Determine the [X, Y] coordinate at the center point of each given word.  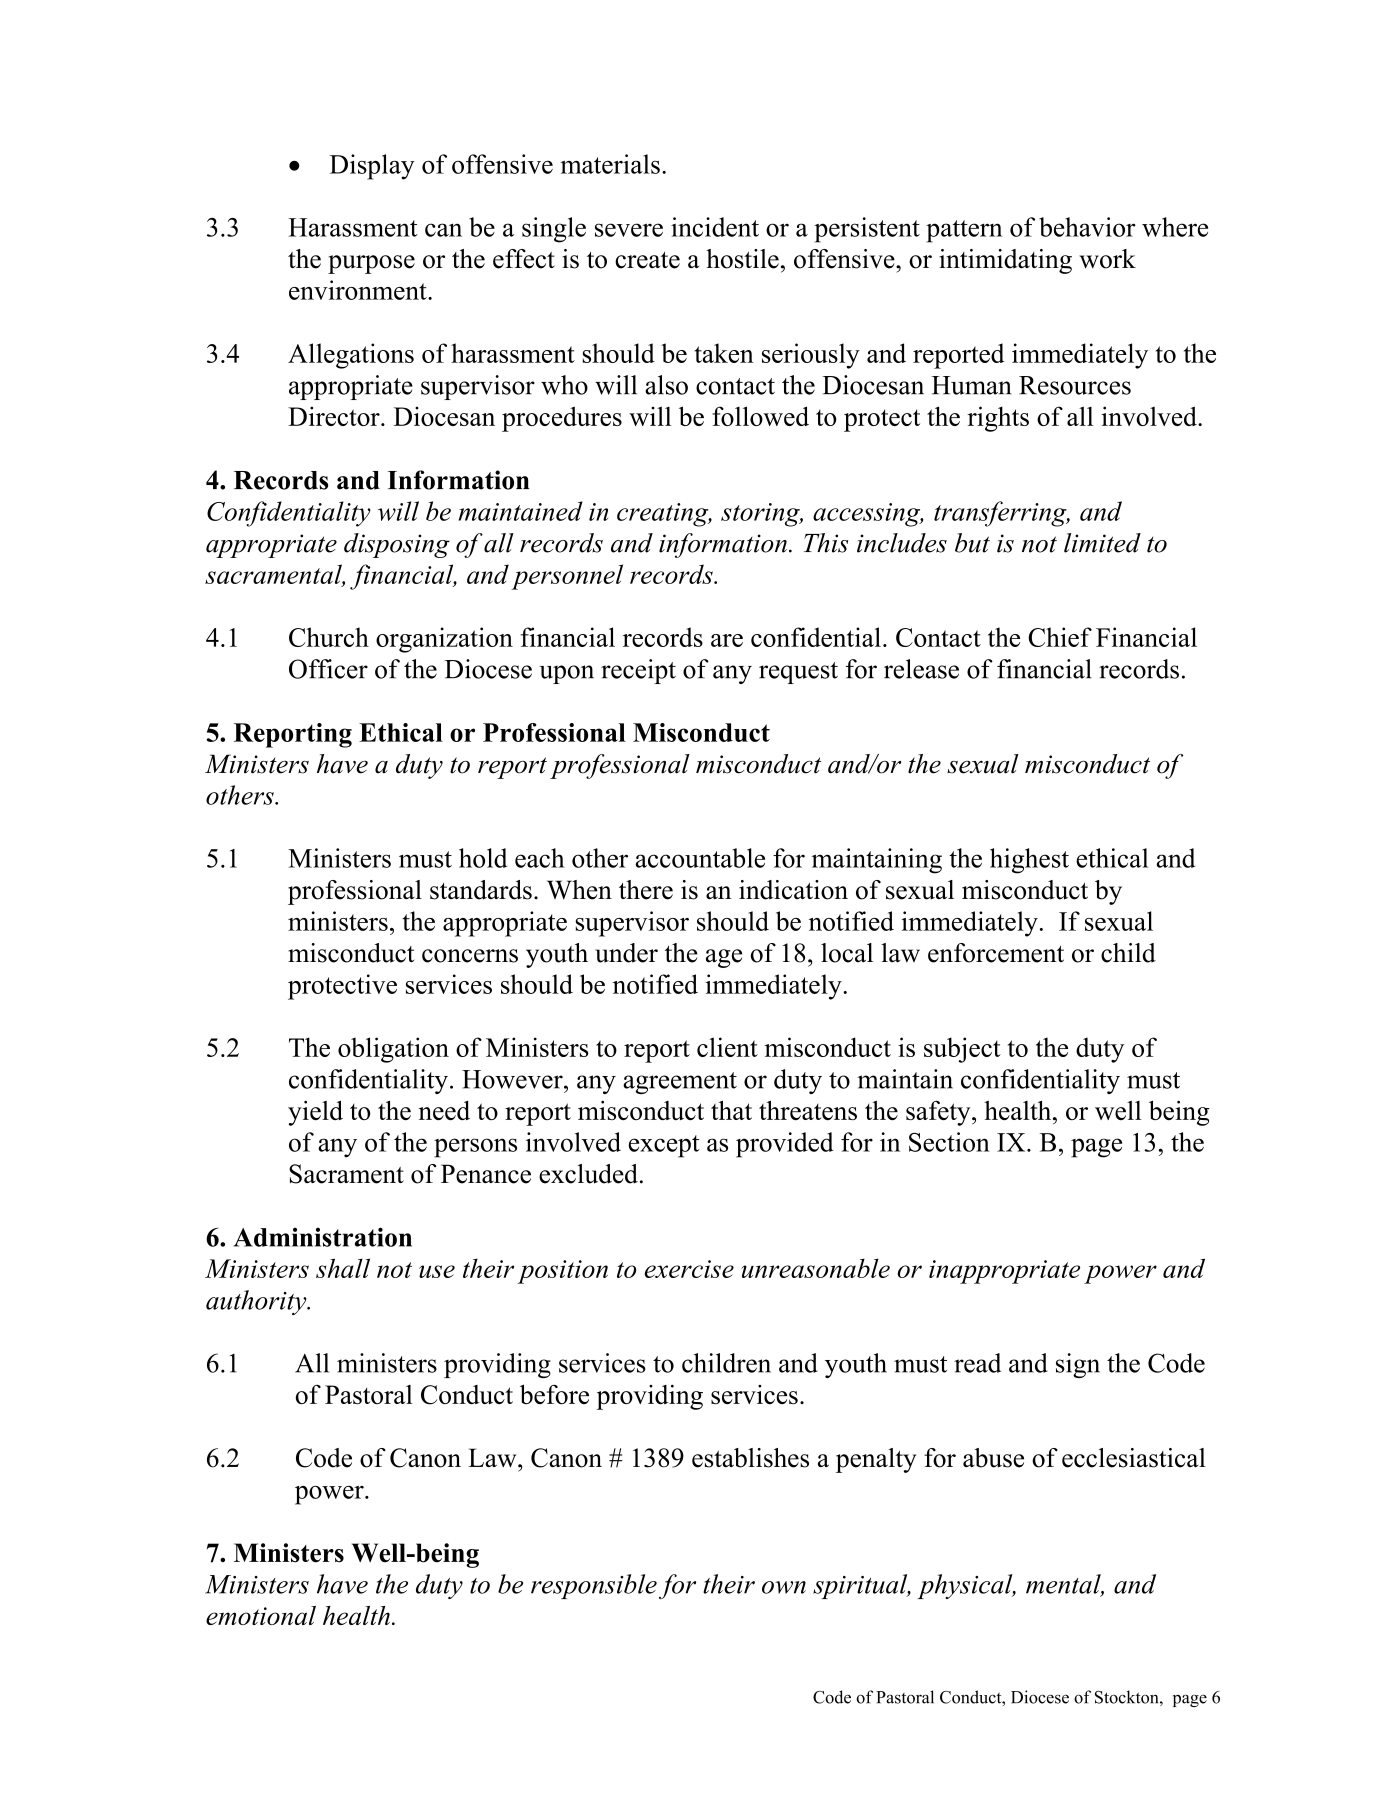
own [784, 1587]
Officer [328, 669]
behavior [1087, 227]
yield [315, 1113]
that [731, 1110]
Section [949, 1142]
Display [372, 167]
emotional [261, 1615]
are [727, 640]
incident [715, 227]
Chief [1060, 637]
